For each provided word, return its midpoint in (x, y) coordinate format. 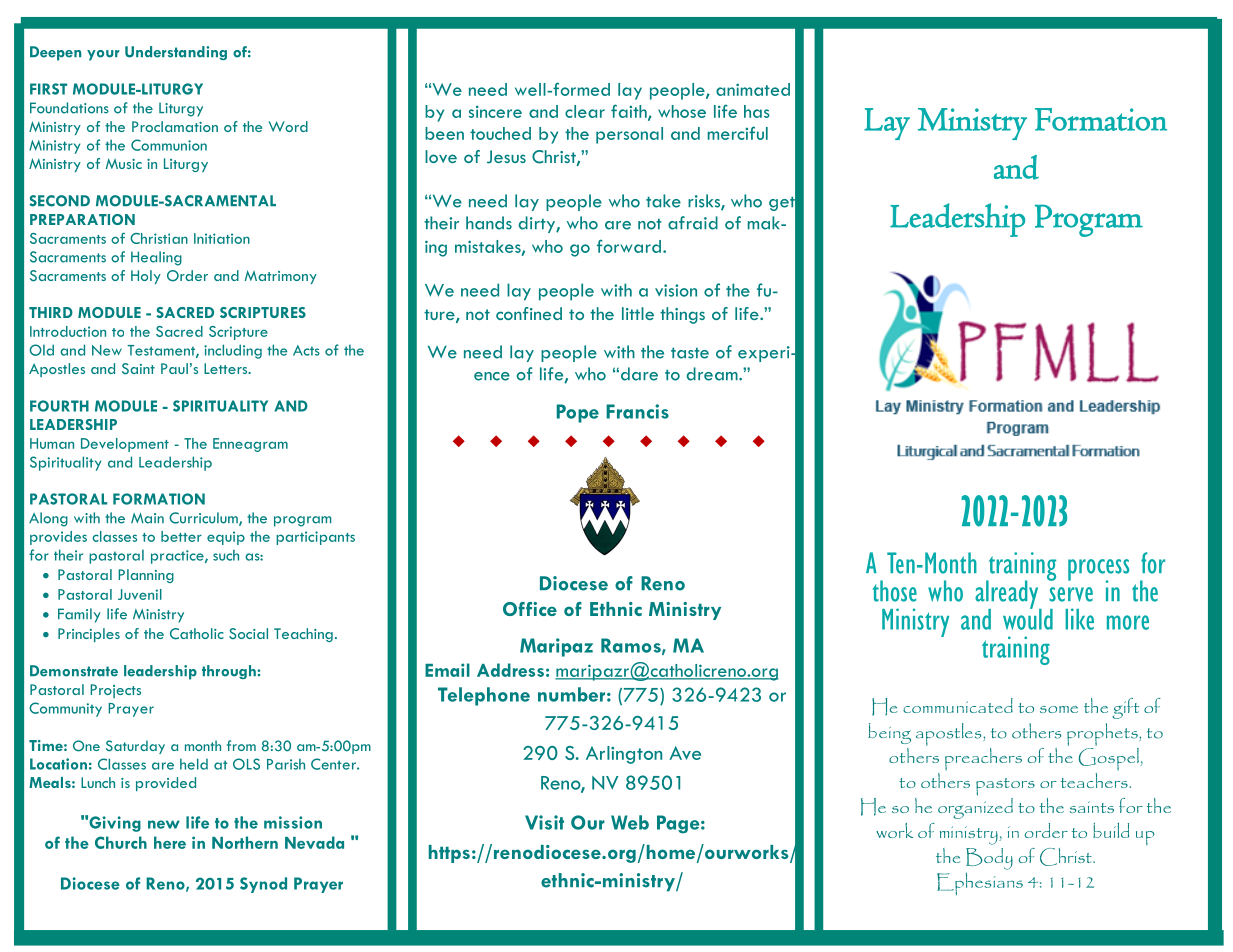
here (170, 842)
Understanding (176, 53)
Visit (544, 822)
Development (125, 445)
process (1098, 571)
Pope (578, 413)
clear (585, 111)
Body (989, 859)
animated (753, 89)
